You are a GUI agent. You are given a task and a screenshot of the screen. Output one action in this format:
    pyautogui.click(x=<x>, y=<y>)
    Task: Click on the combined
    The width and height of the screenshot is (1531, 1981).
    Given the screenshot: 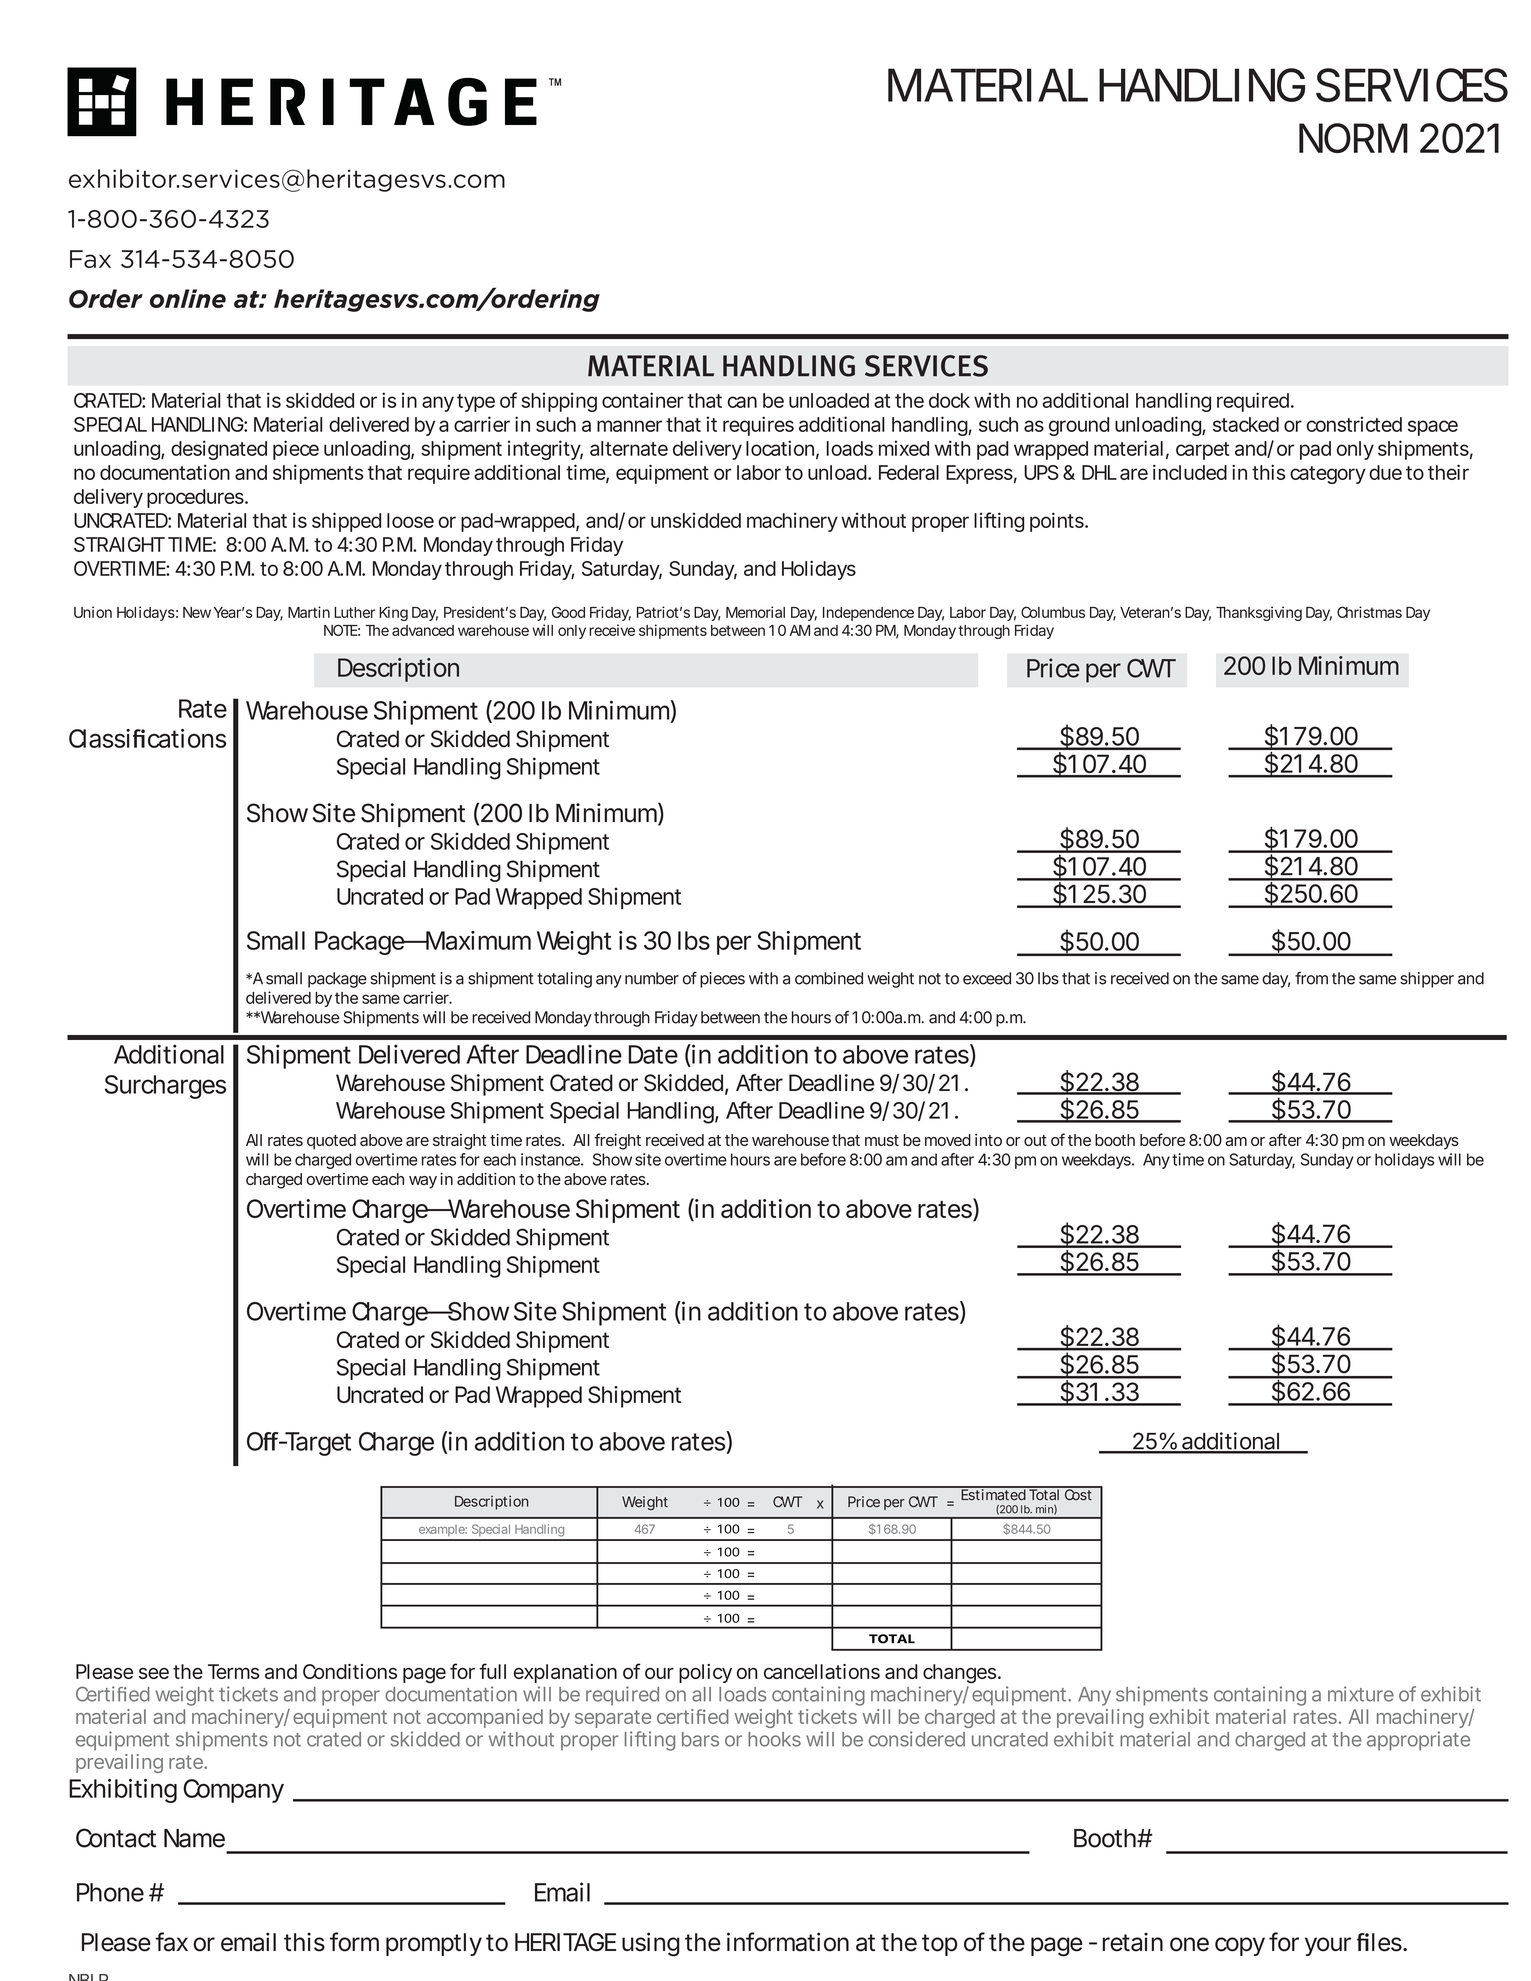 What is the action you would take?
    pyautogui.click(x=829, y=978)
